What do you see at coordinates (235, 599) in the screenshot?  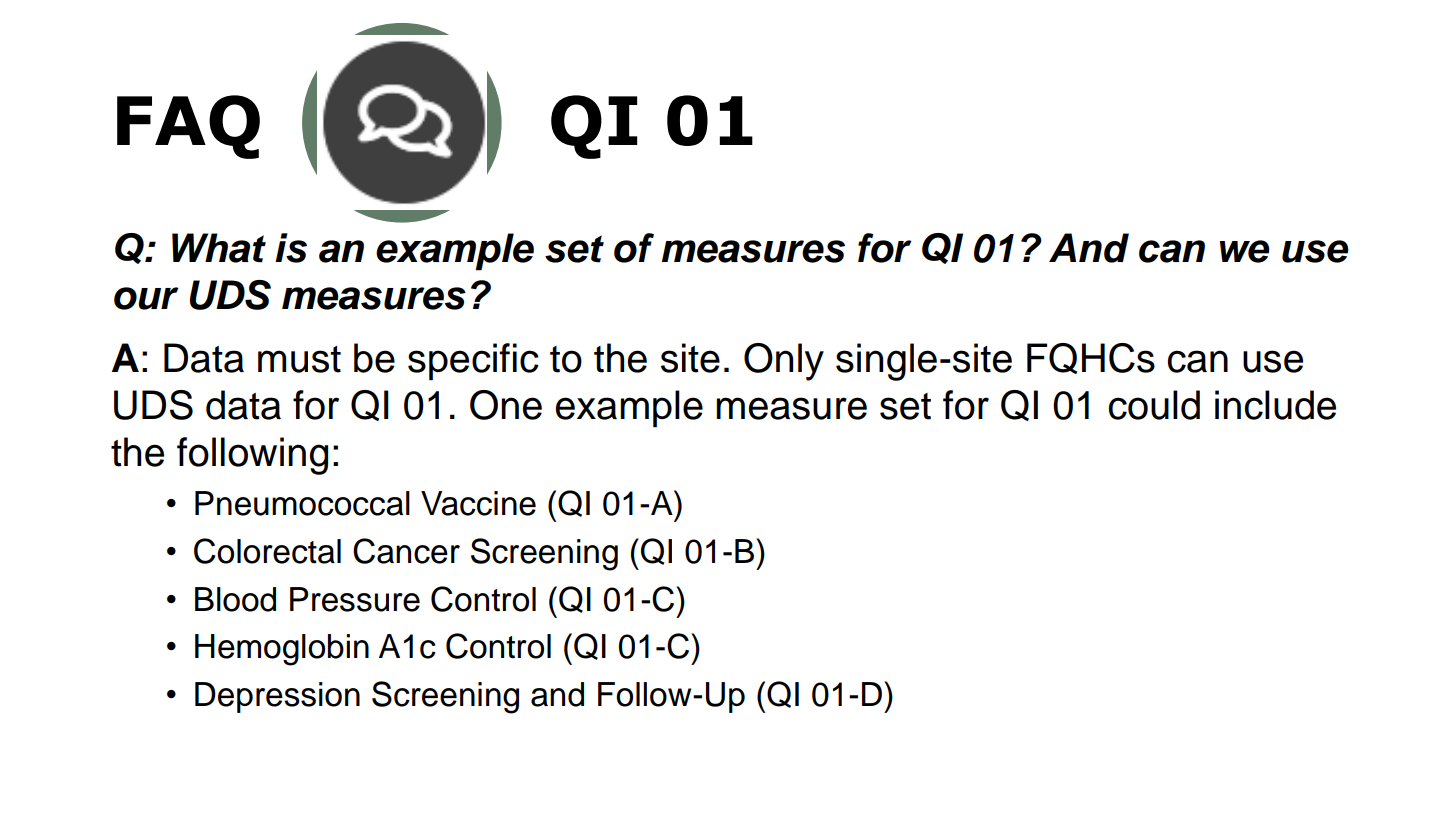 I see `Blood` at bounding box center [235, 599].
